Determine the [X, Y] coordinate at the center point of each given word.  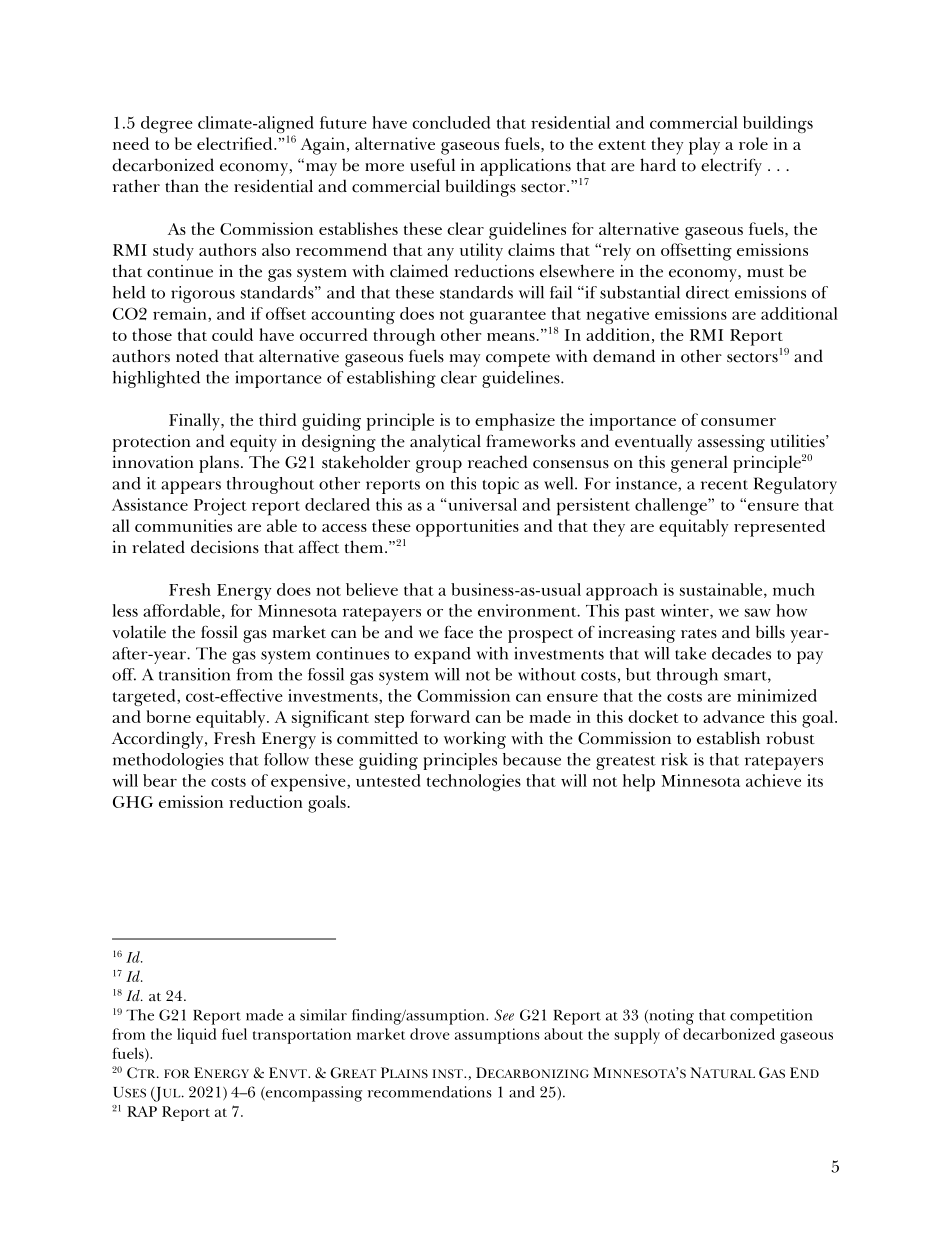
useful [432, 165]
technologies [474, 782]
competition [771, 1017]
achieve [773, 780]
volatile [139, 632]
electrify [731, 167]
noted [197, 356]
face [458, 632]
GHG [133, 802]
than [182, 186]
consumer [738, 422]
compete [518, 360]
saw [758, 612]
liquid [196, 1036]
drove [430, 1034]
